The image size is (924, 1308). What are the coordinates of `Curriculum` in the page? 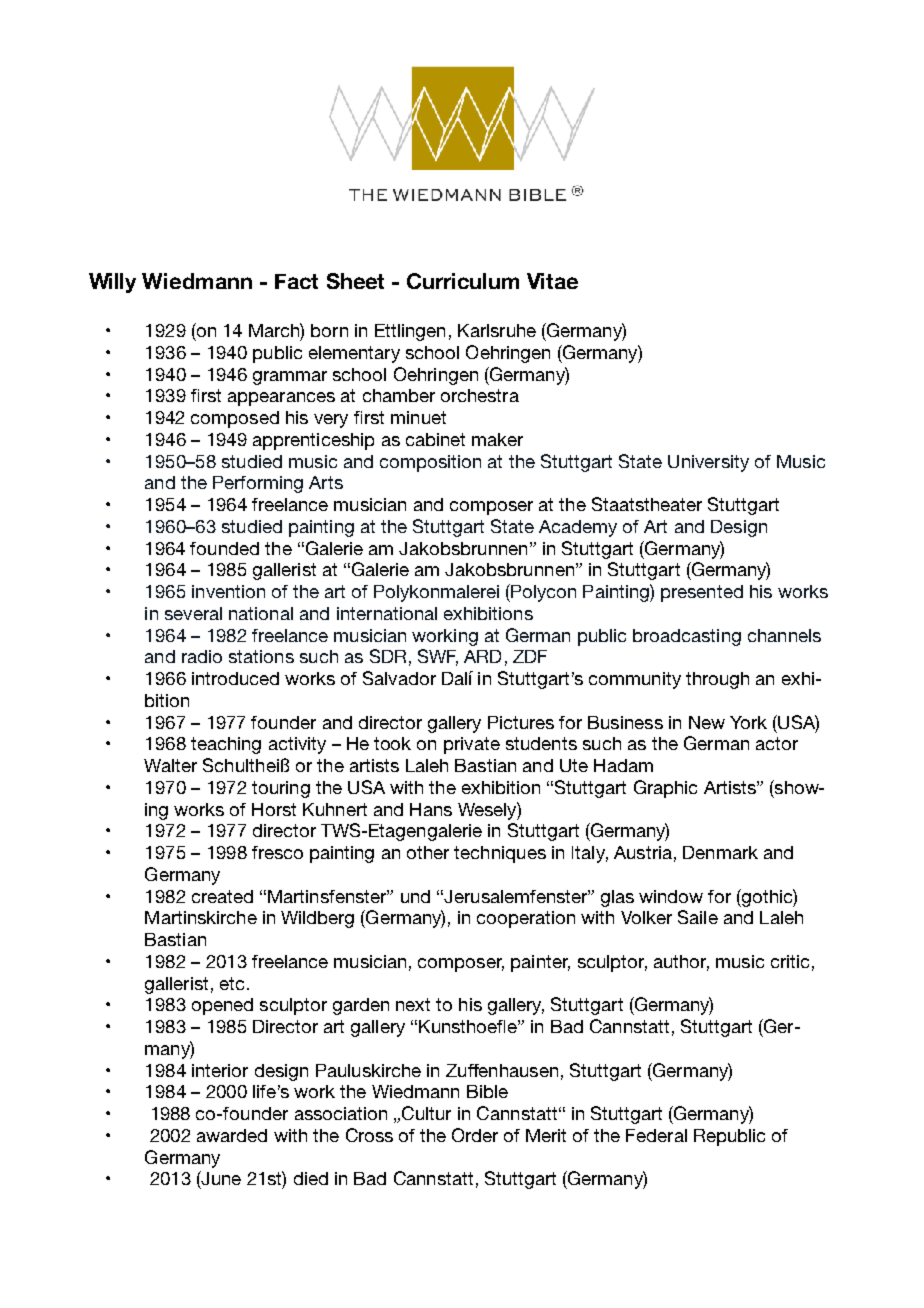 It's located at (463, 281).
